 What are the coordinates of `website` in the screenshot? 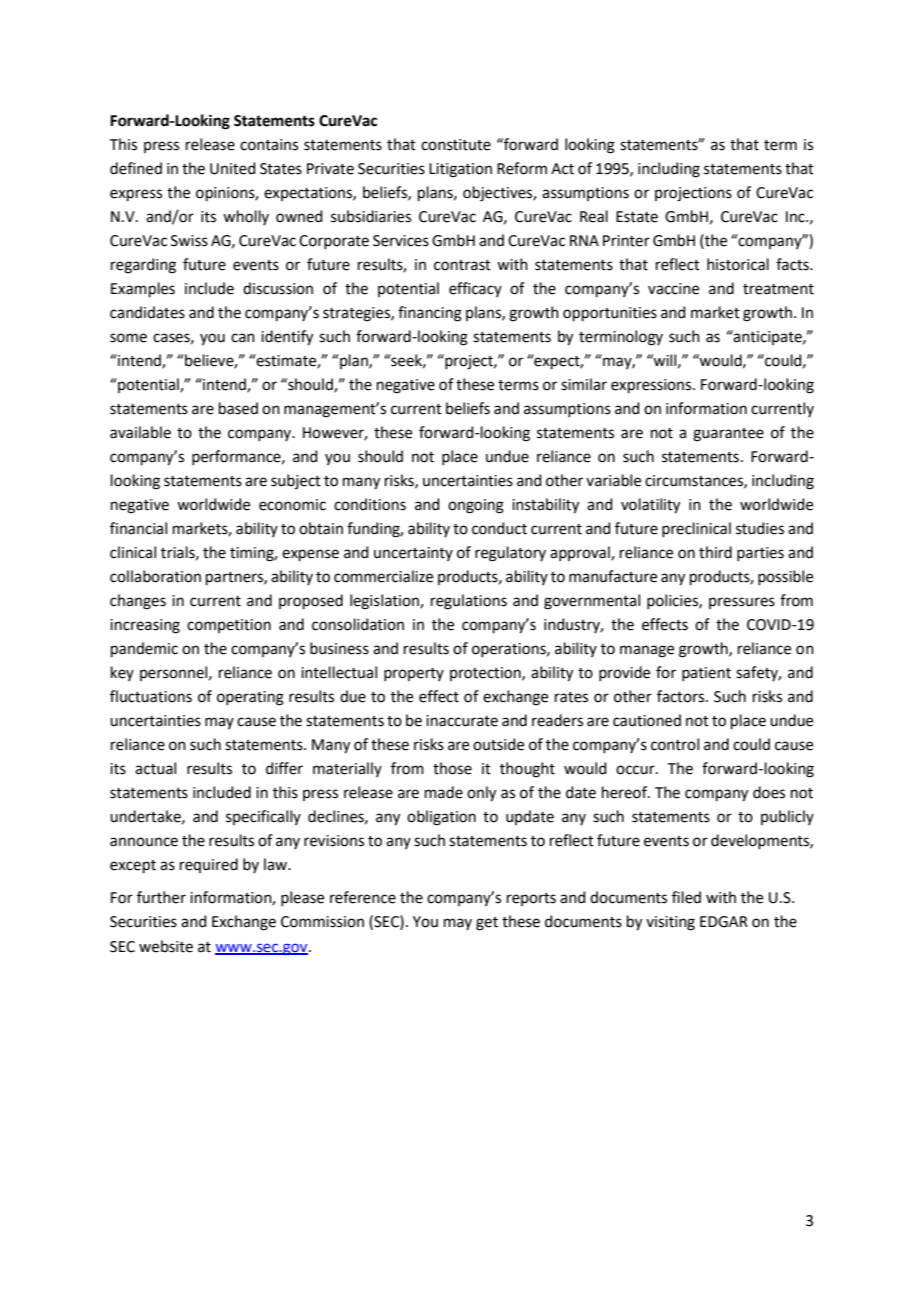 It's located at (166, 946).
